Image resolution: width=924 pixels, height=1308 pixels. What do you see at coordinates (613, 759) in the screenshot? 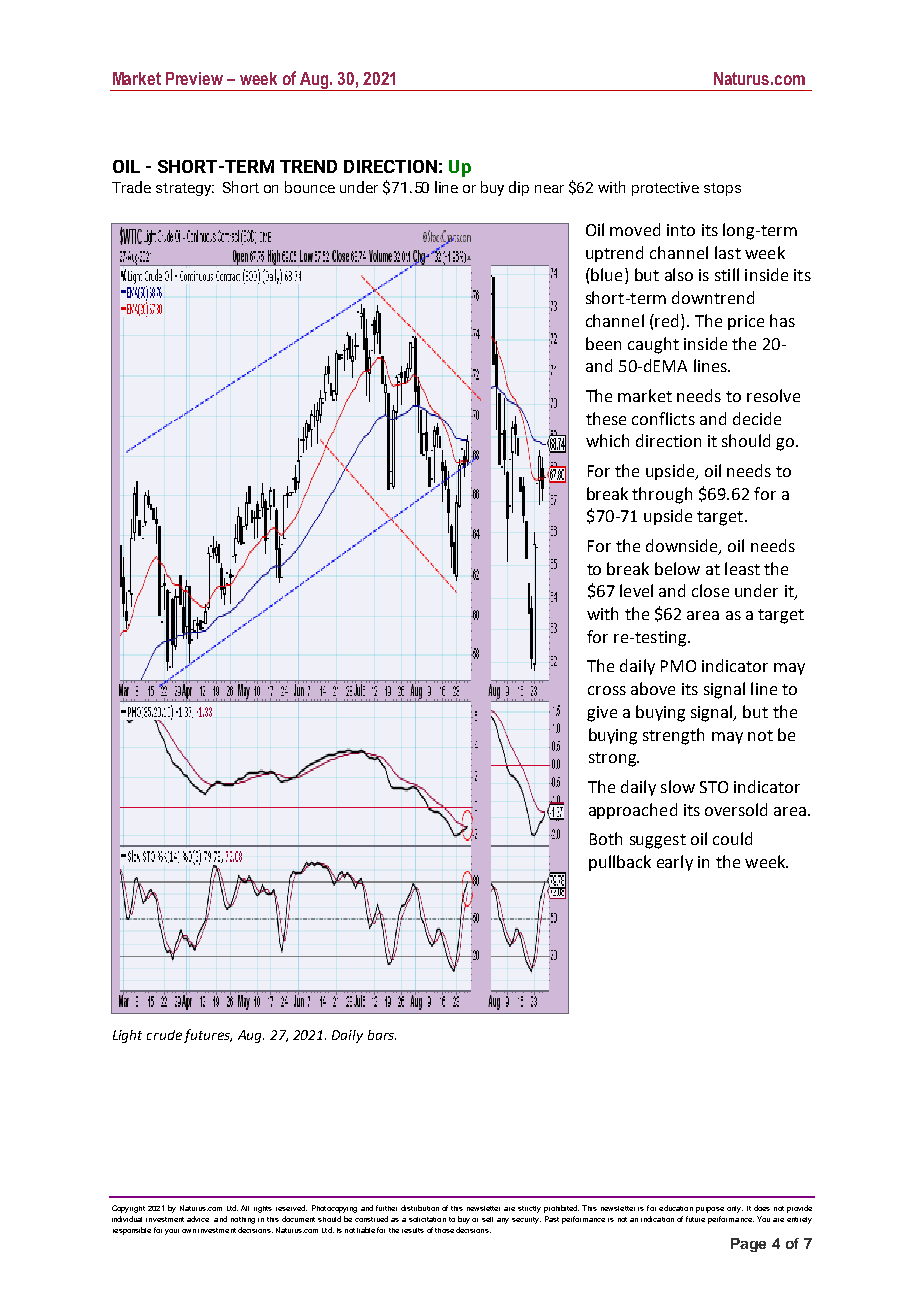
I see `strong` at bounding box center [613, 759].
